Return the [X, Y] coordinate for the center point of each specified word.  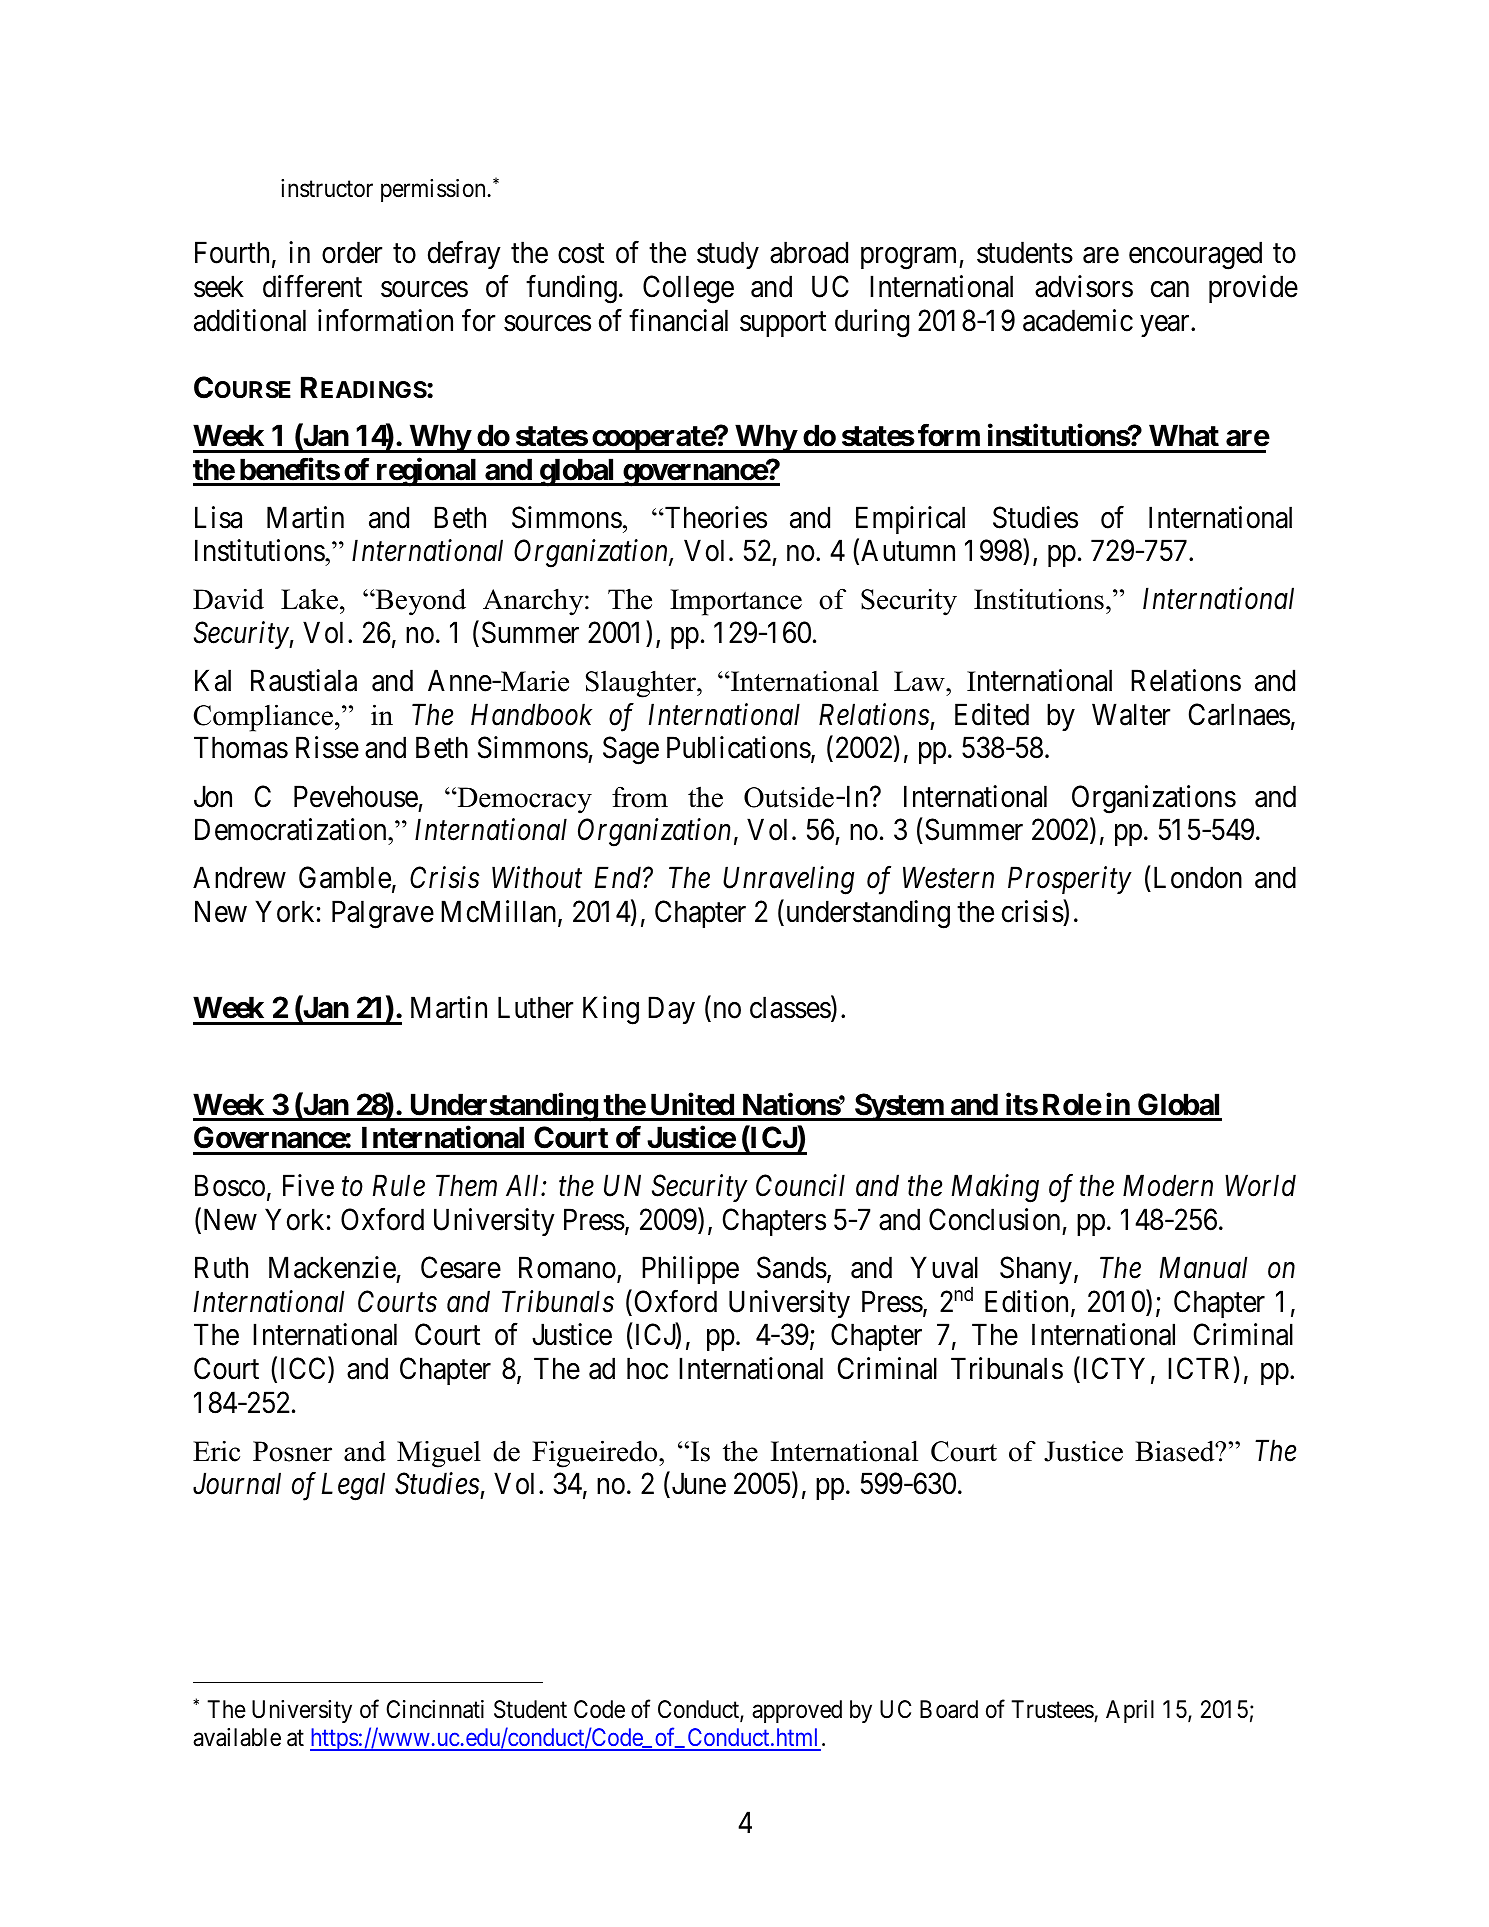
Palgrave [383, 914]
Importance [736, 602]
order [352, 253]
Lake [309, 599]
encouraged [1195, 256]
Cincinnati [435, 1709]
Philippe [690, 1270]
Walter [1131, 714]
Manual [1203, 1267]
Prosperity [1070, 880]
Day [671, 1010]
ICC [305, 1369]
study [728, 255]
